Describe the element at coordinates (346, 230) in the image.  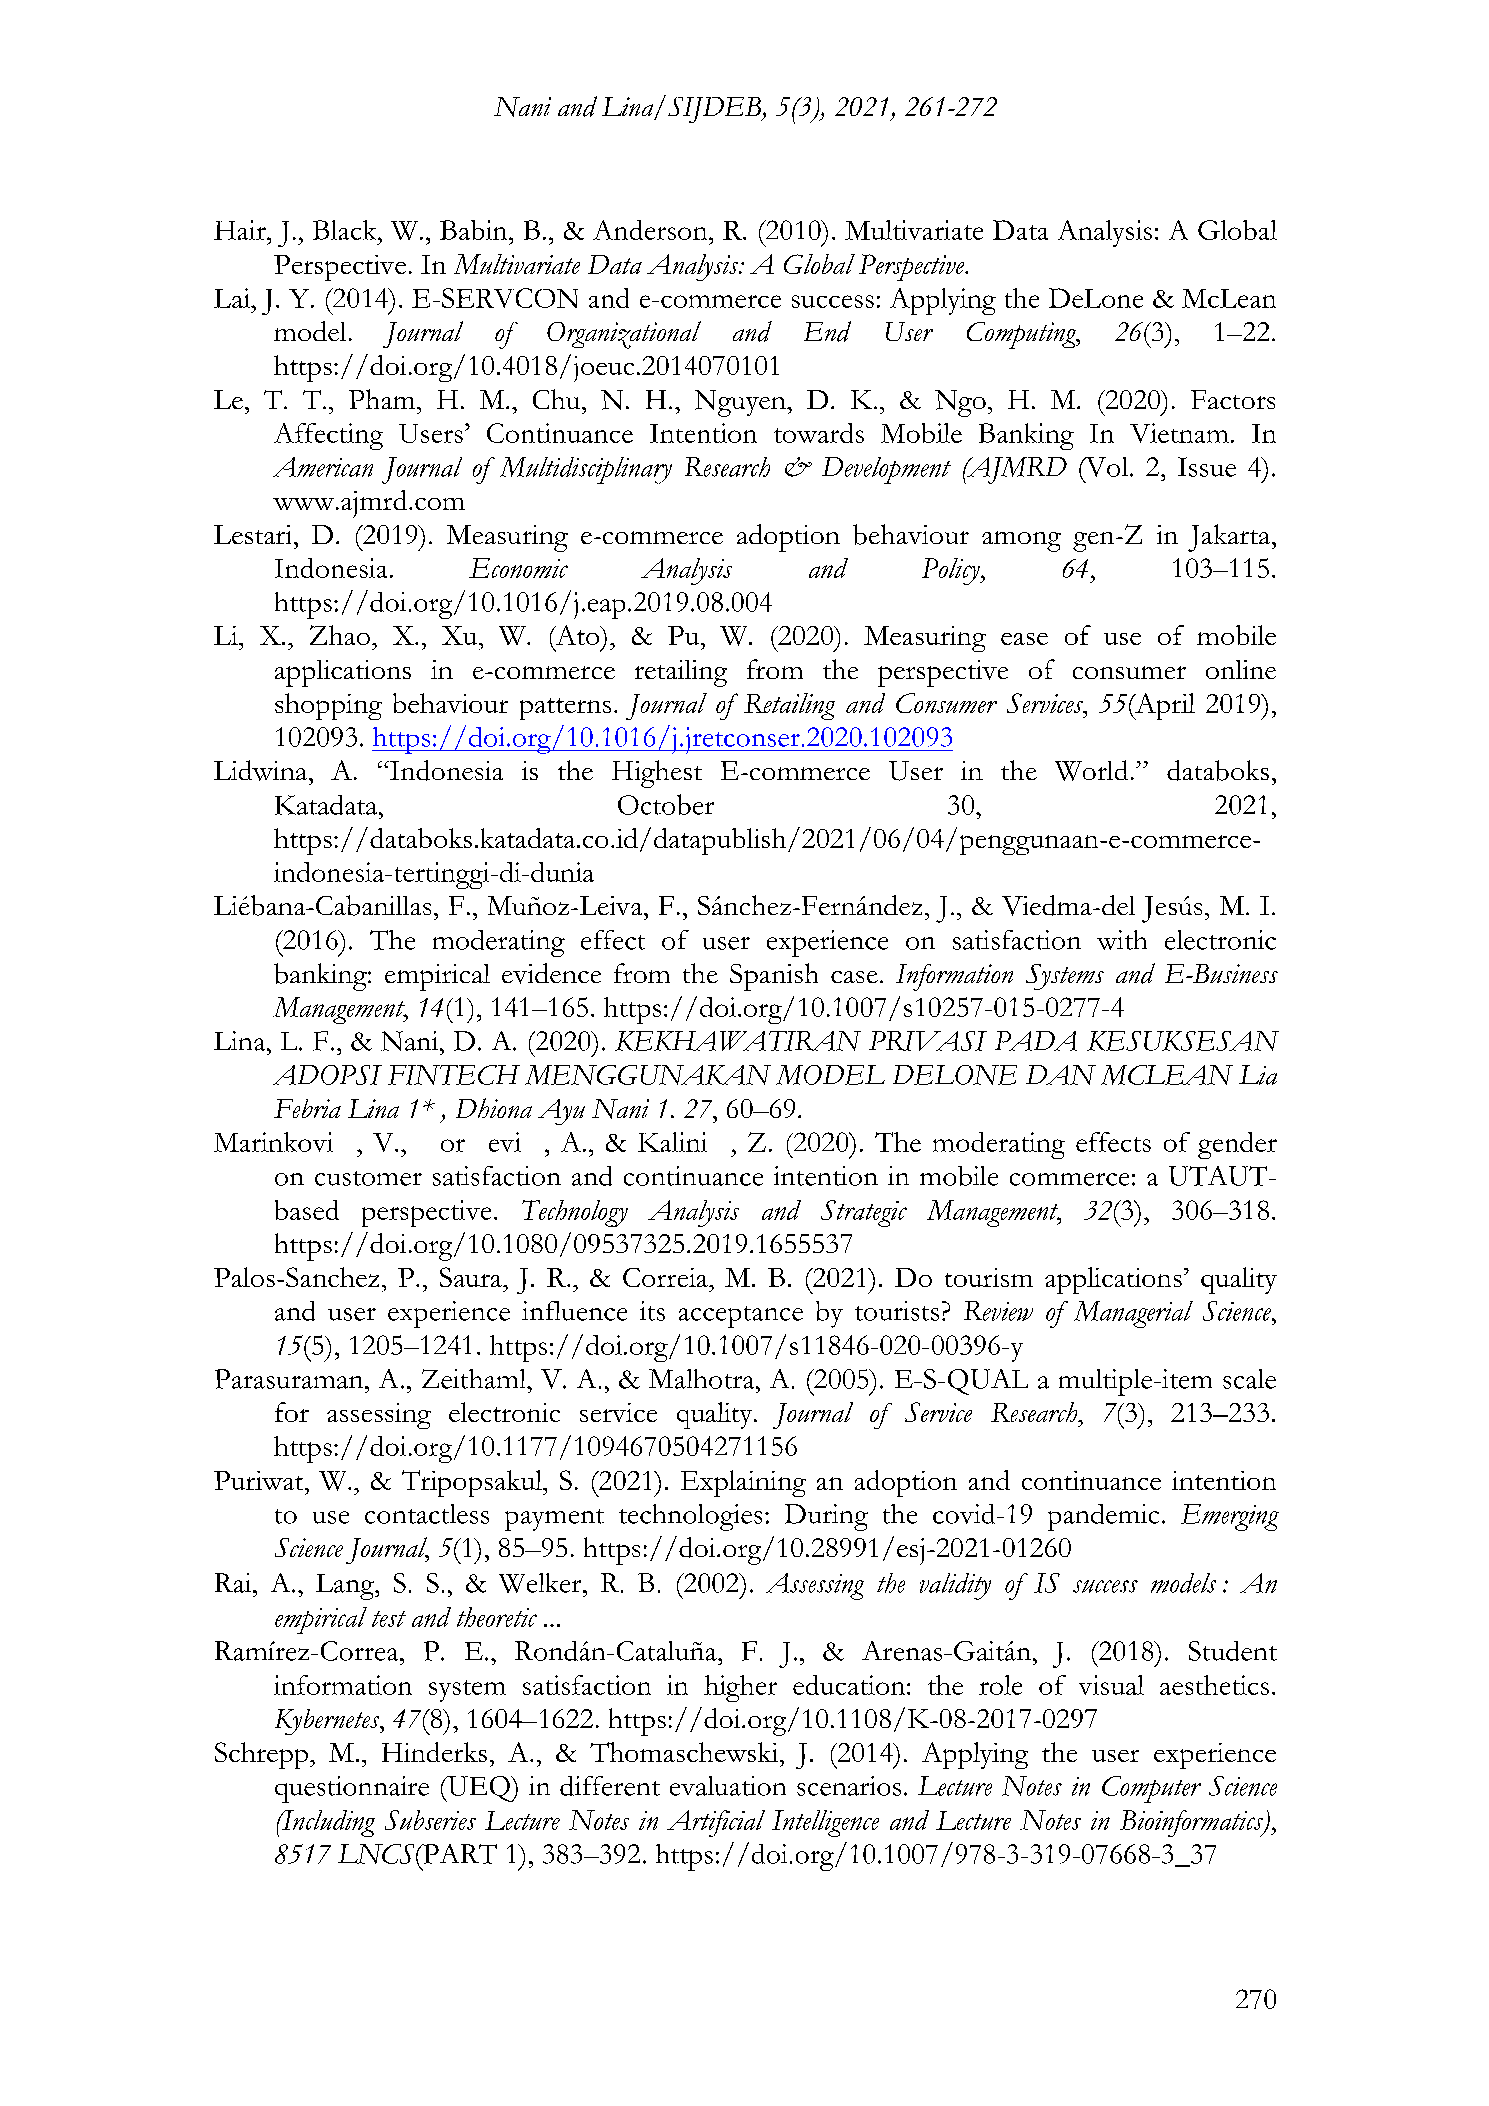
I see `Black` at that location.
